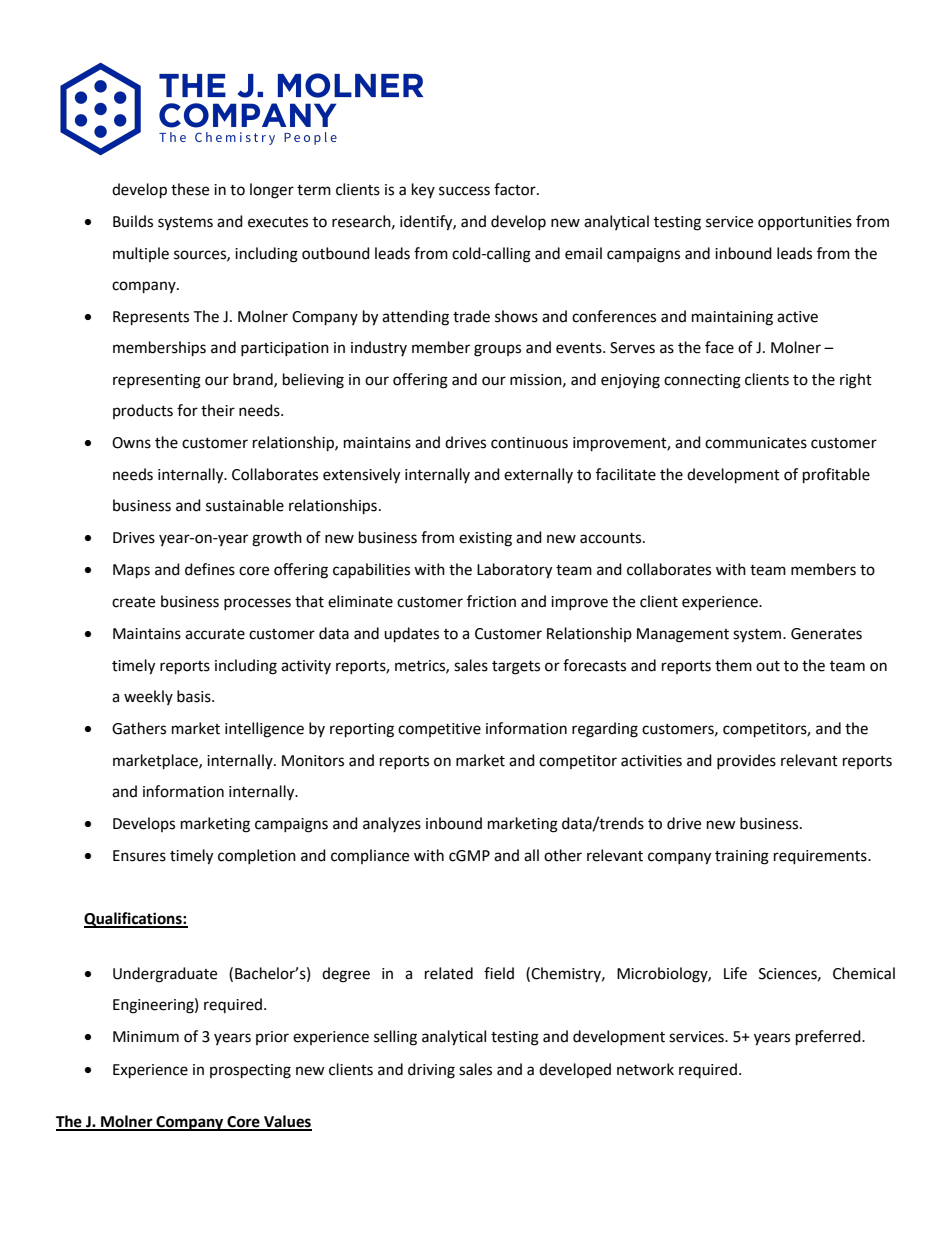  Describe the element at coordinates (514, 571) in the image. I see `Laboratory` at that location.
